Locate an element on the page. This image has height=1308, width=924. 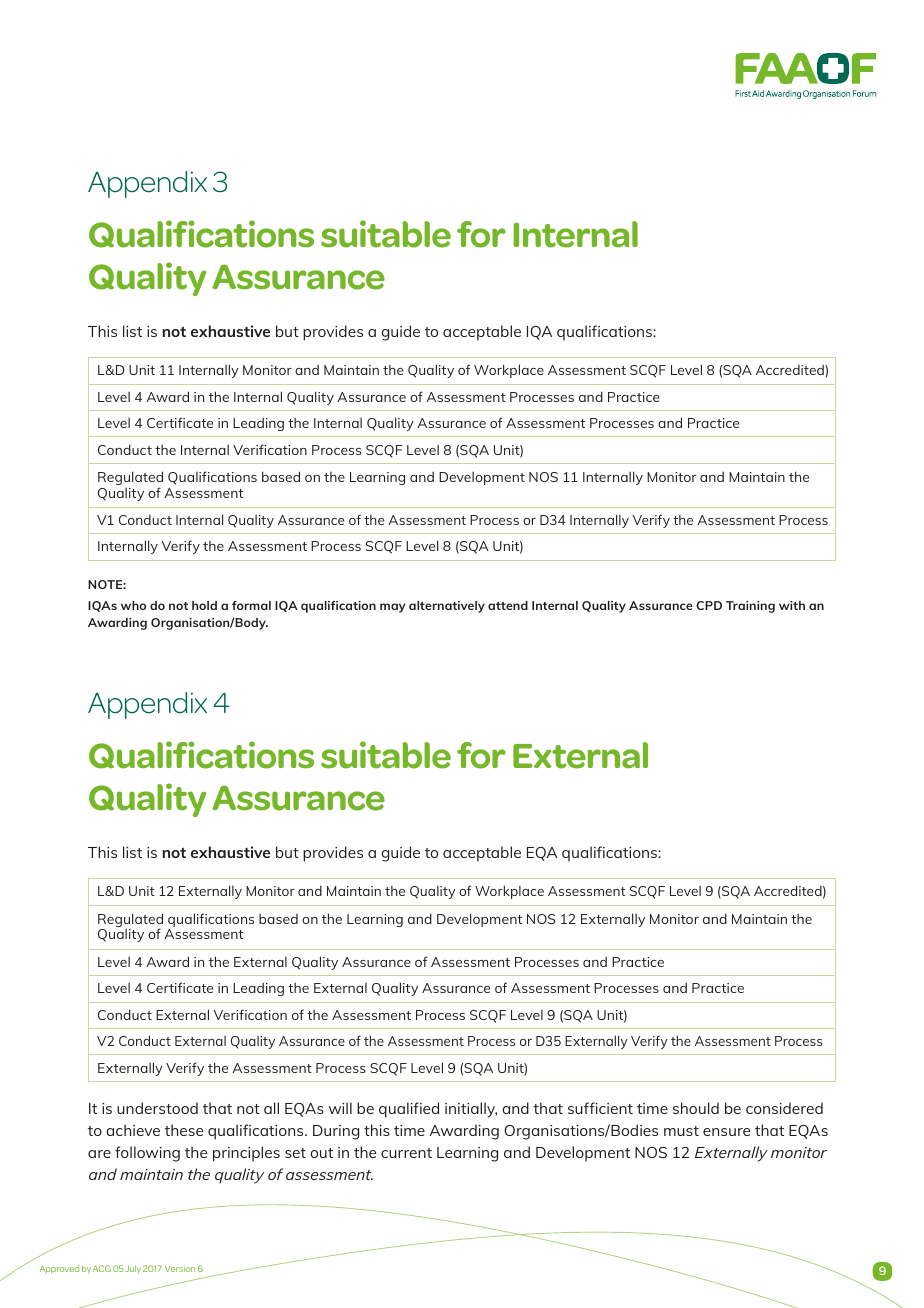
should is located at coordinates (696, 1108).
